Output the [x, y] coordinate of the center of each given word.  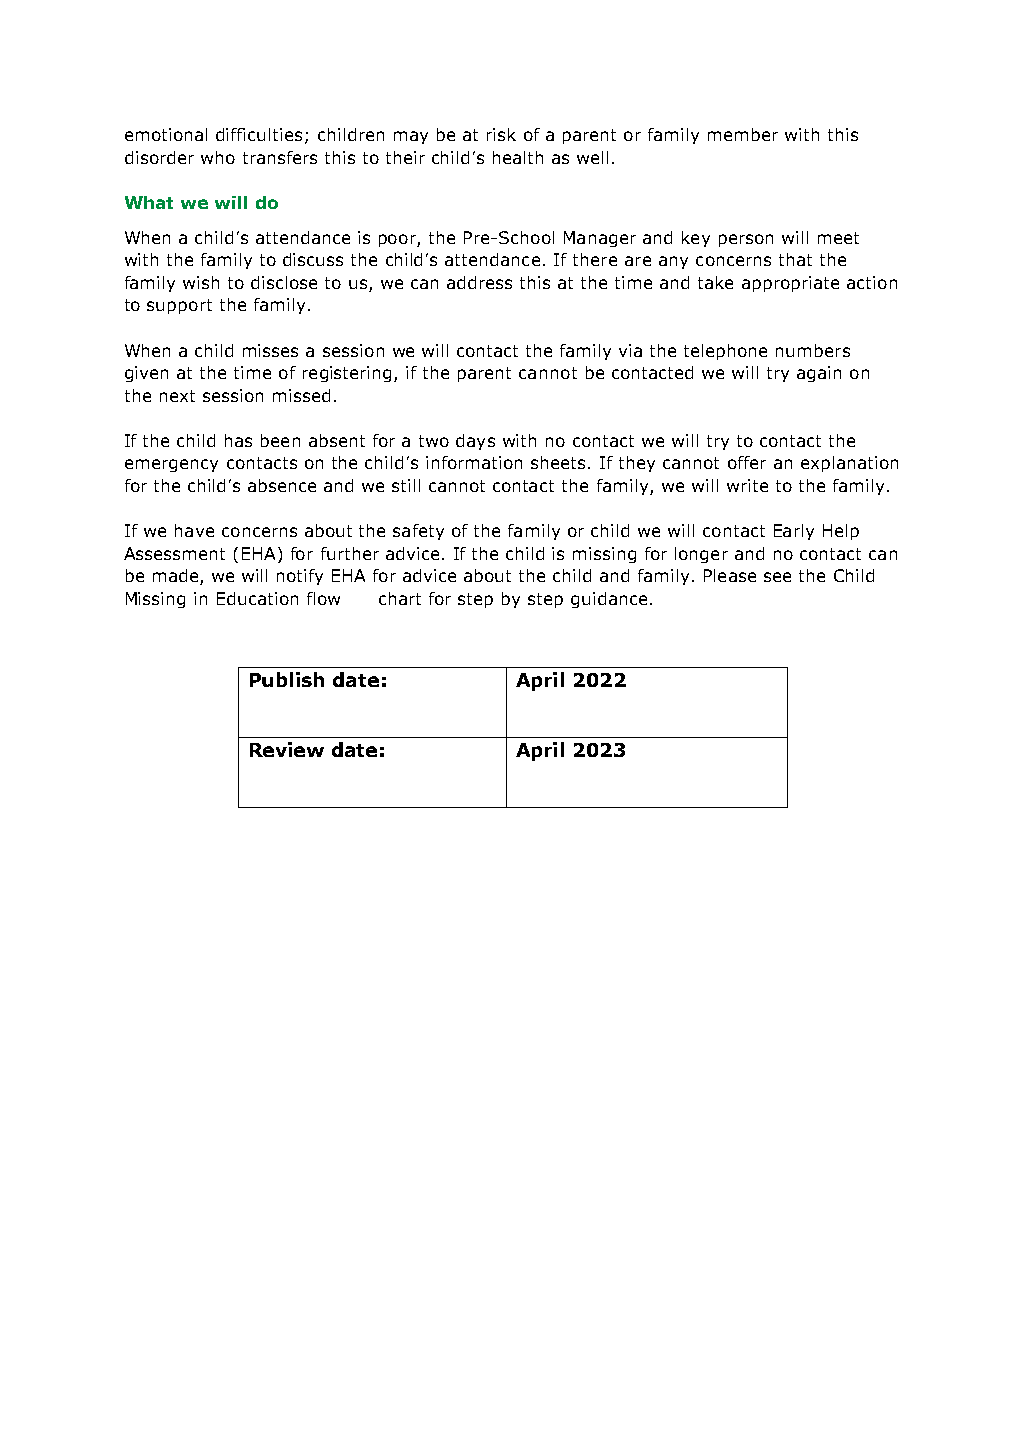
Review [287, 749]
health [518, 157]
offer [747, 462]
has [238, 440]
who [218, 157]
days [475, 442]
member [743, 134]
